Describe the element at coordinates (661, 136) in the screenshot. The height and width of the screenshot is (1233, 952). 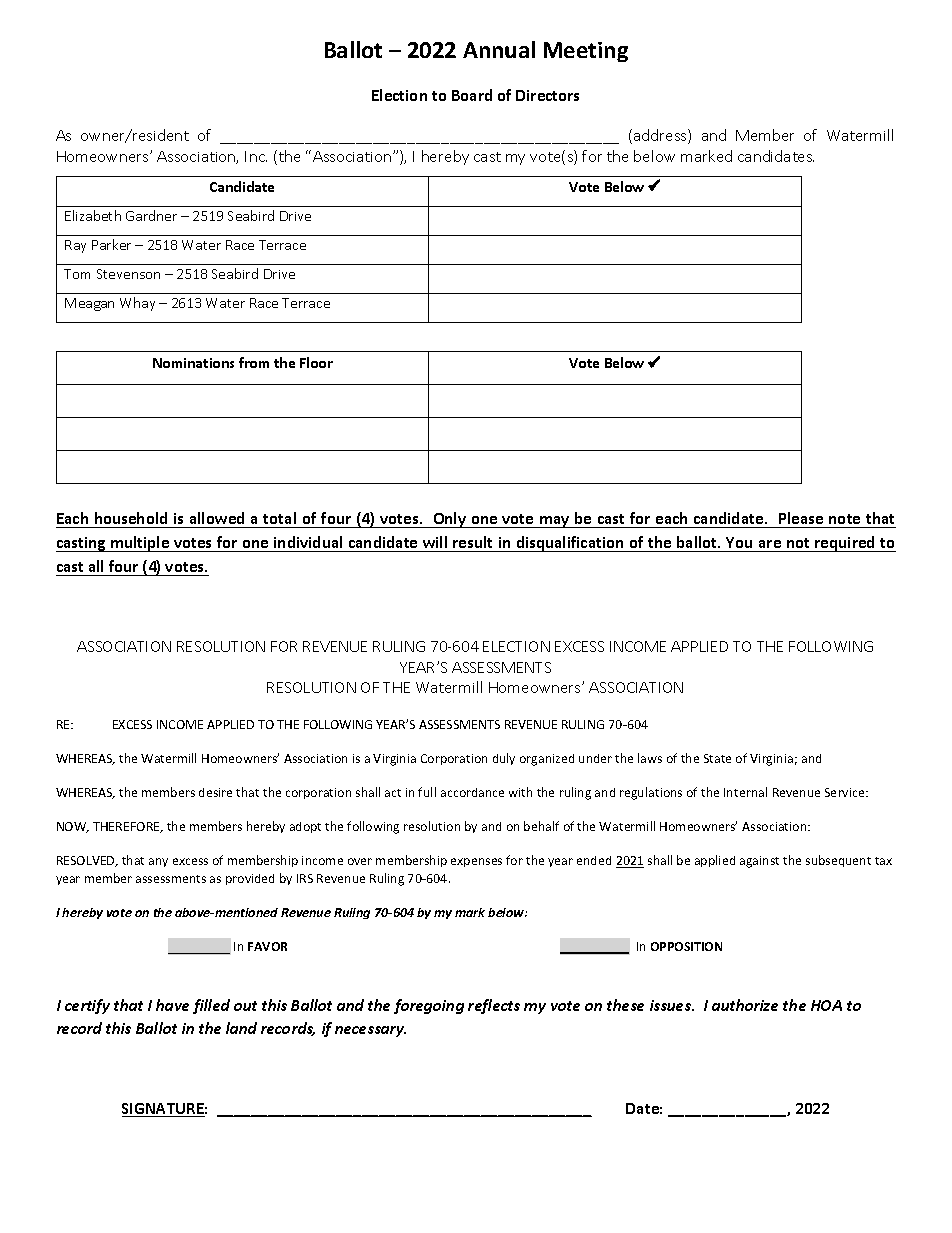
I see `address` at that location.
